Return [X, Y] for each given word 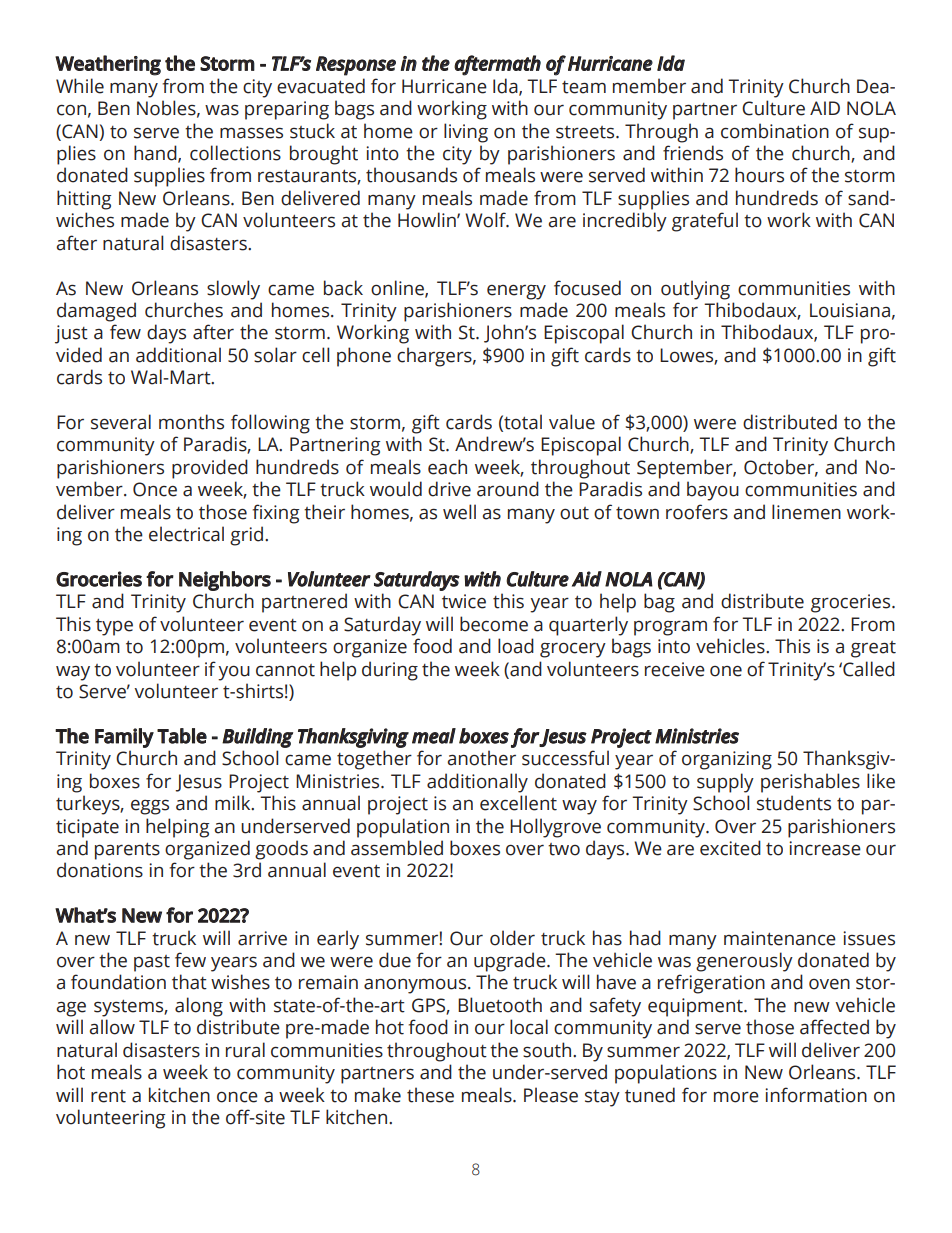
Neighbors [225, 581]
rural [245, 1050]
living [466, 133]
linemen [806, 512]
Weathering [108, 65]
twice [464, 601]
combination [775, 131]
